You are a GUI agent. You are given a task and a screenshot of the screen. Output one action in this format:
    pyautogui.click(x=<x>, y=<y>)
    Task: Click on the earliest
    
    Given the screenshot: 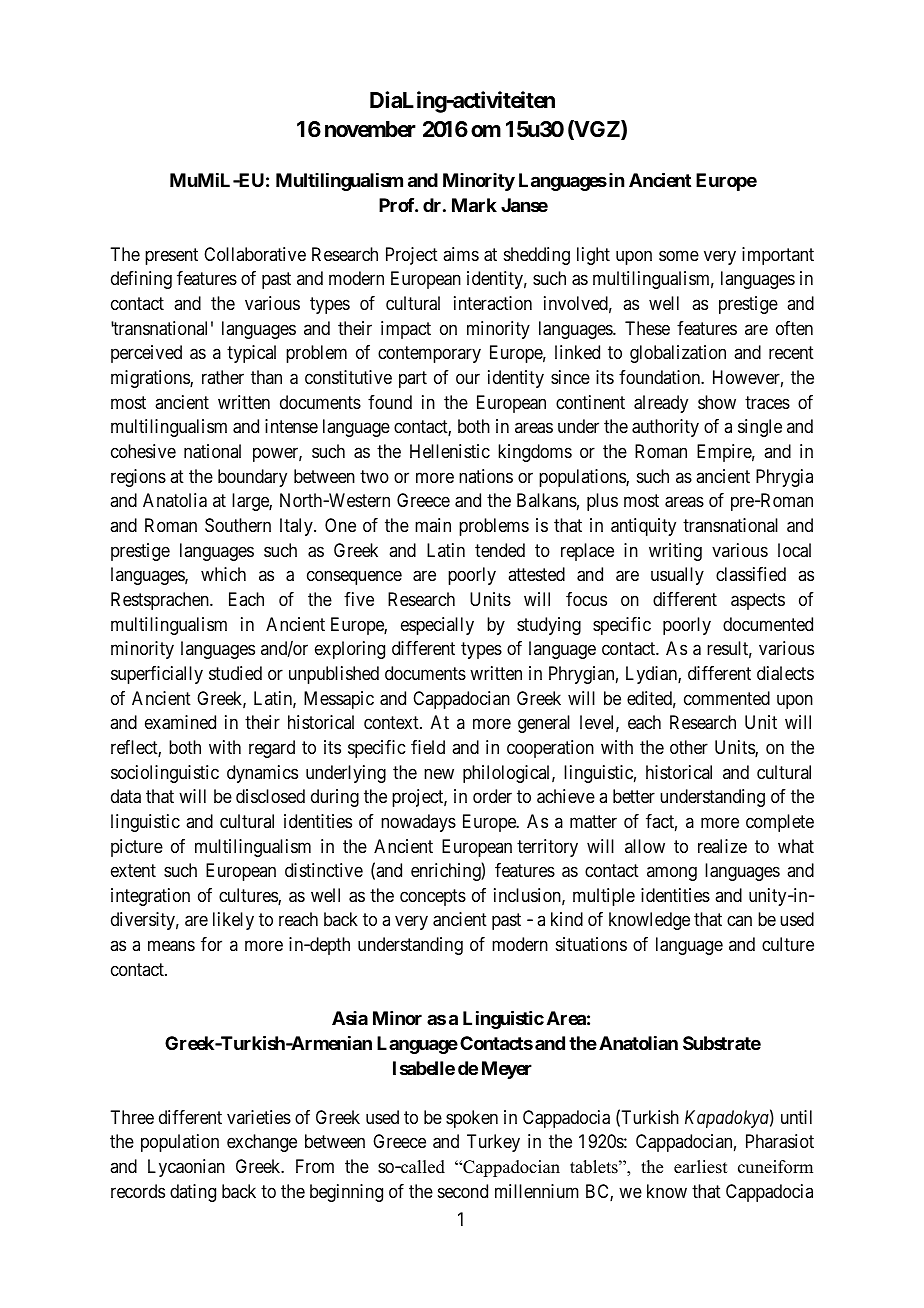 What is the action you would take?
    pyautogui.click(x=700, y=1167)
